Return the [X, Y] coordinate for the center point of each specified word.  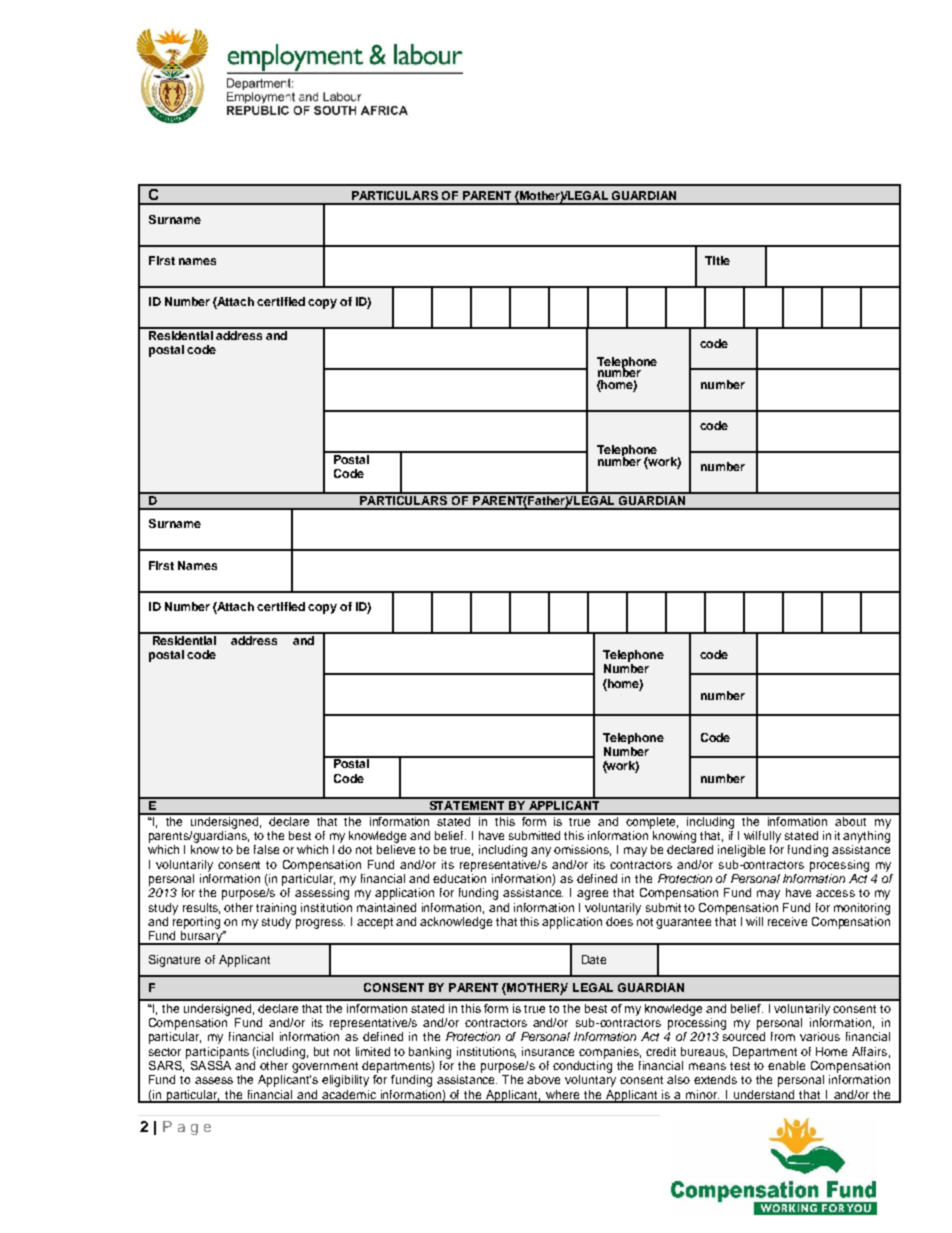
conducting [582, 1065]
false [266, 849]
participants [217, 1053]
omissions [582, 850]
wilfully [762, 837]
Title [717, 260]
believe [396, 849]
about [852, 820]
